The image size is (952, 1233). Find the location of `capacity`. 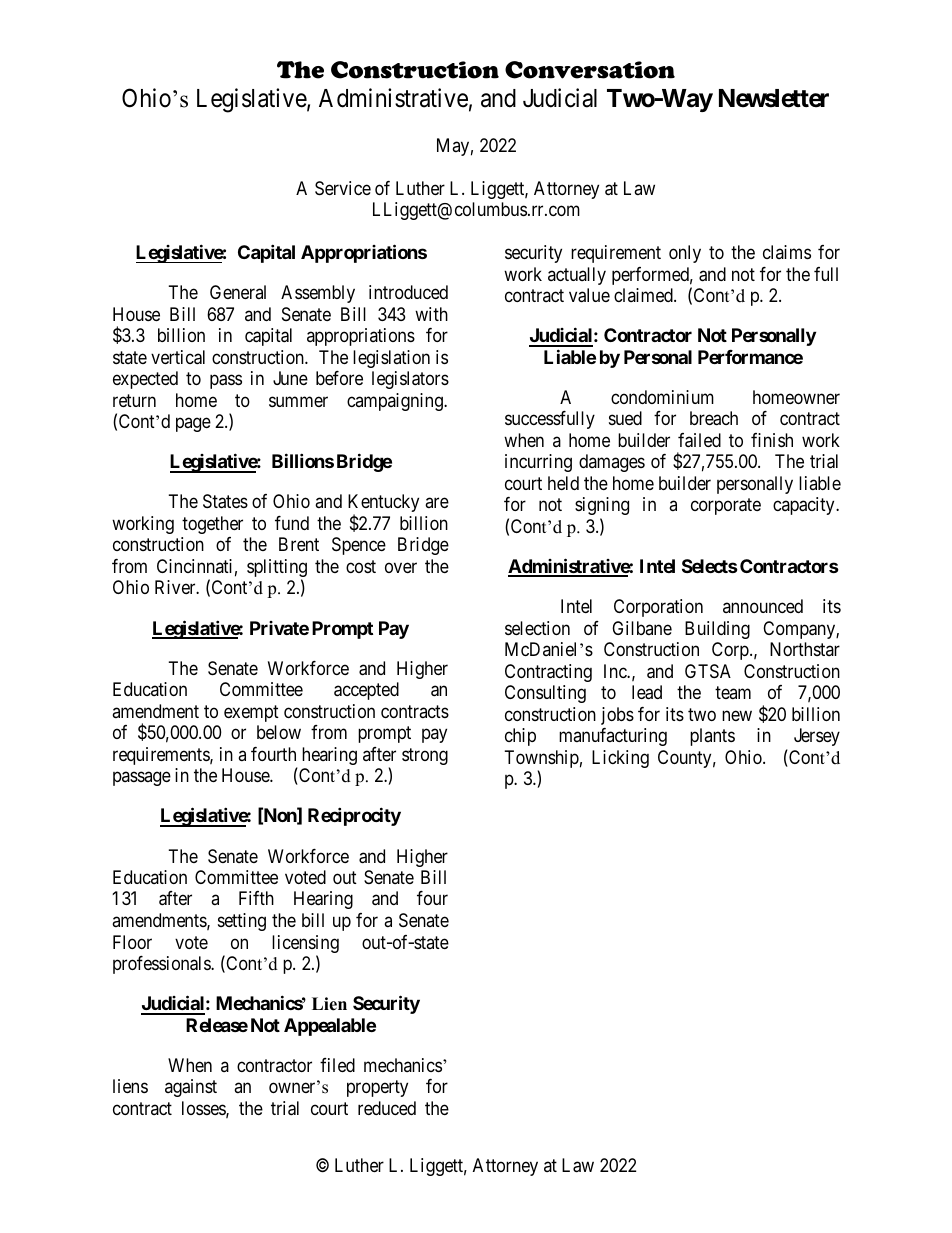

capacity is located at coordinates (805, 506).
